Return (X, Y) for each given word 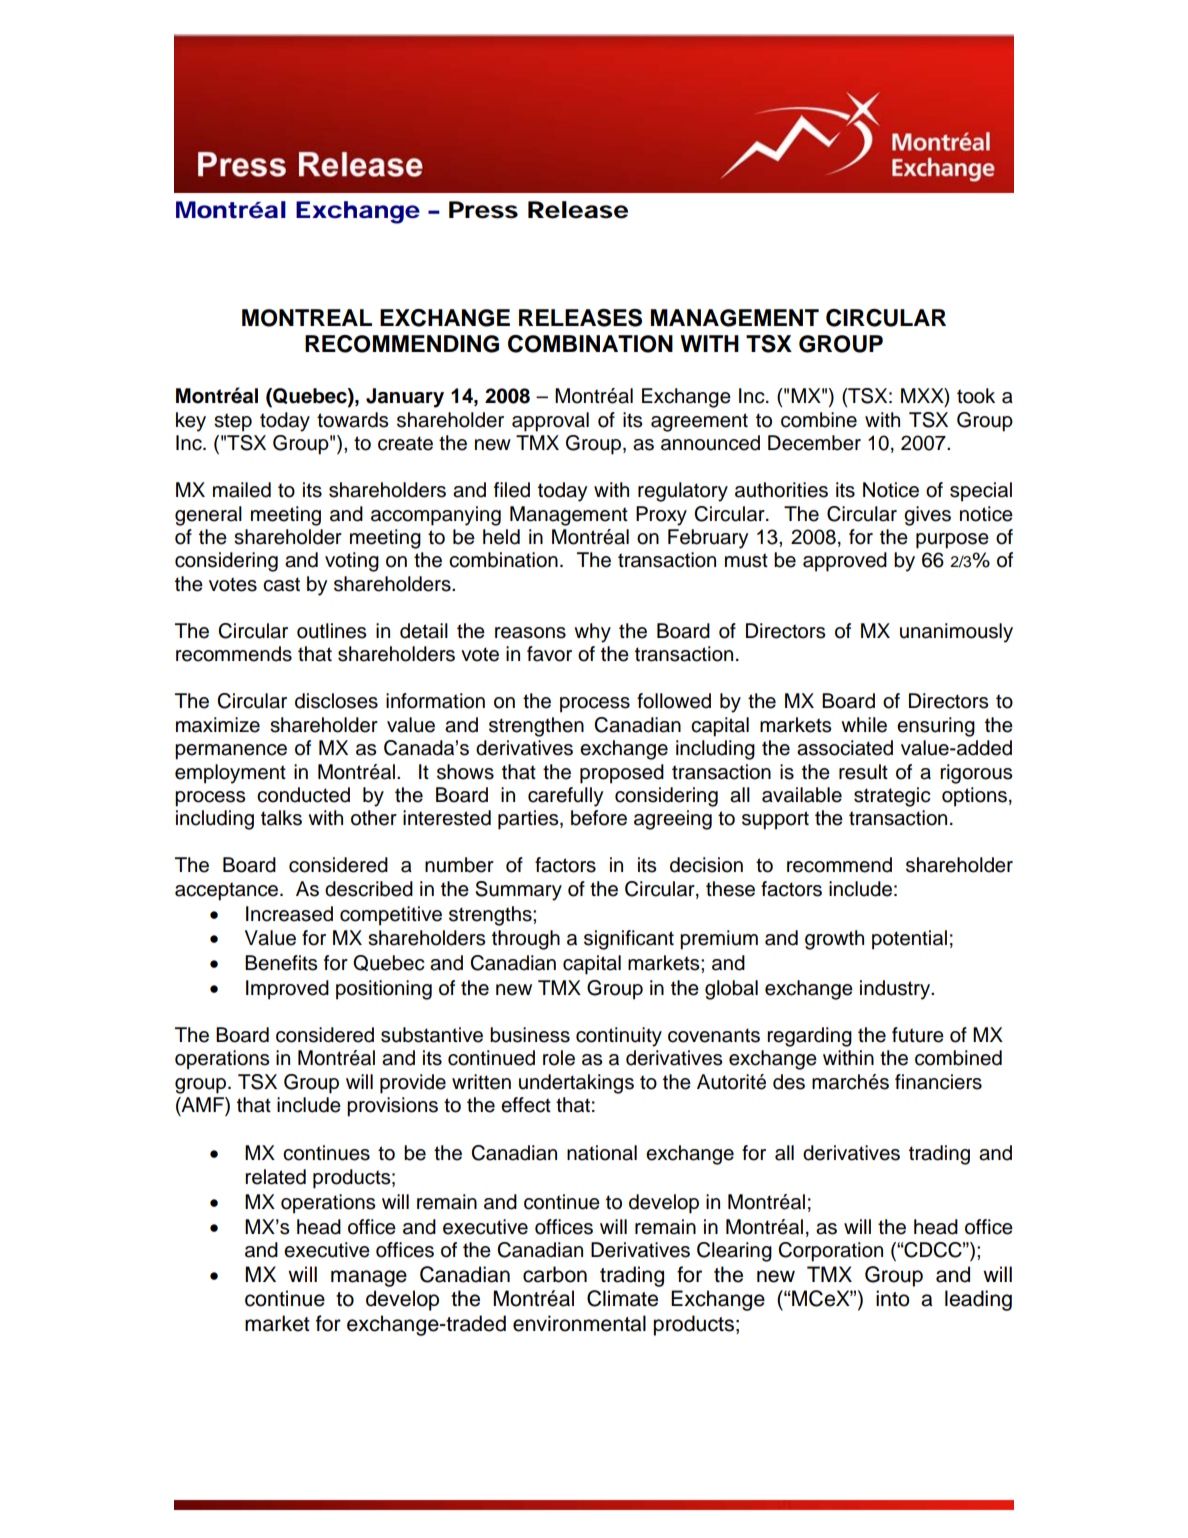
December (814, 443)
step (233, 422)
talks (281, 818)
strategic (892, 797)
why (592, 633)
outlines (331, 631)
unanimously (956, 633)
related (275, 1177)
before (599, 818)
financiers (938, 1082)
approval (550, 422)
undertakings (576, 1084)
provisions (392, 1107)
